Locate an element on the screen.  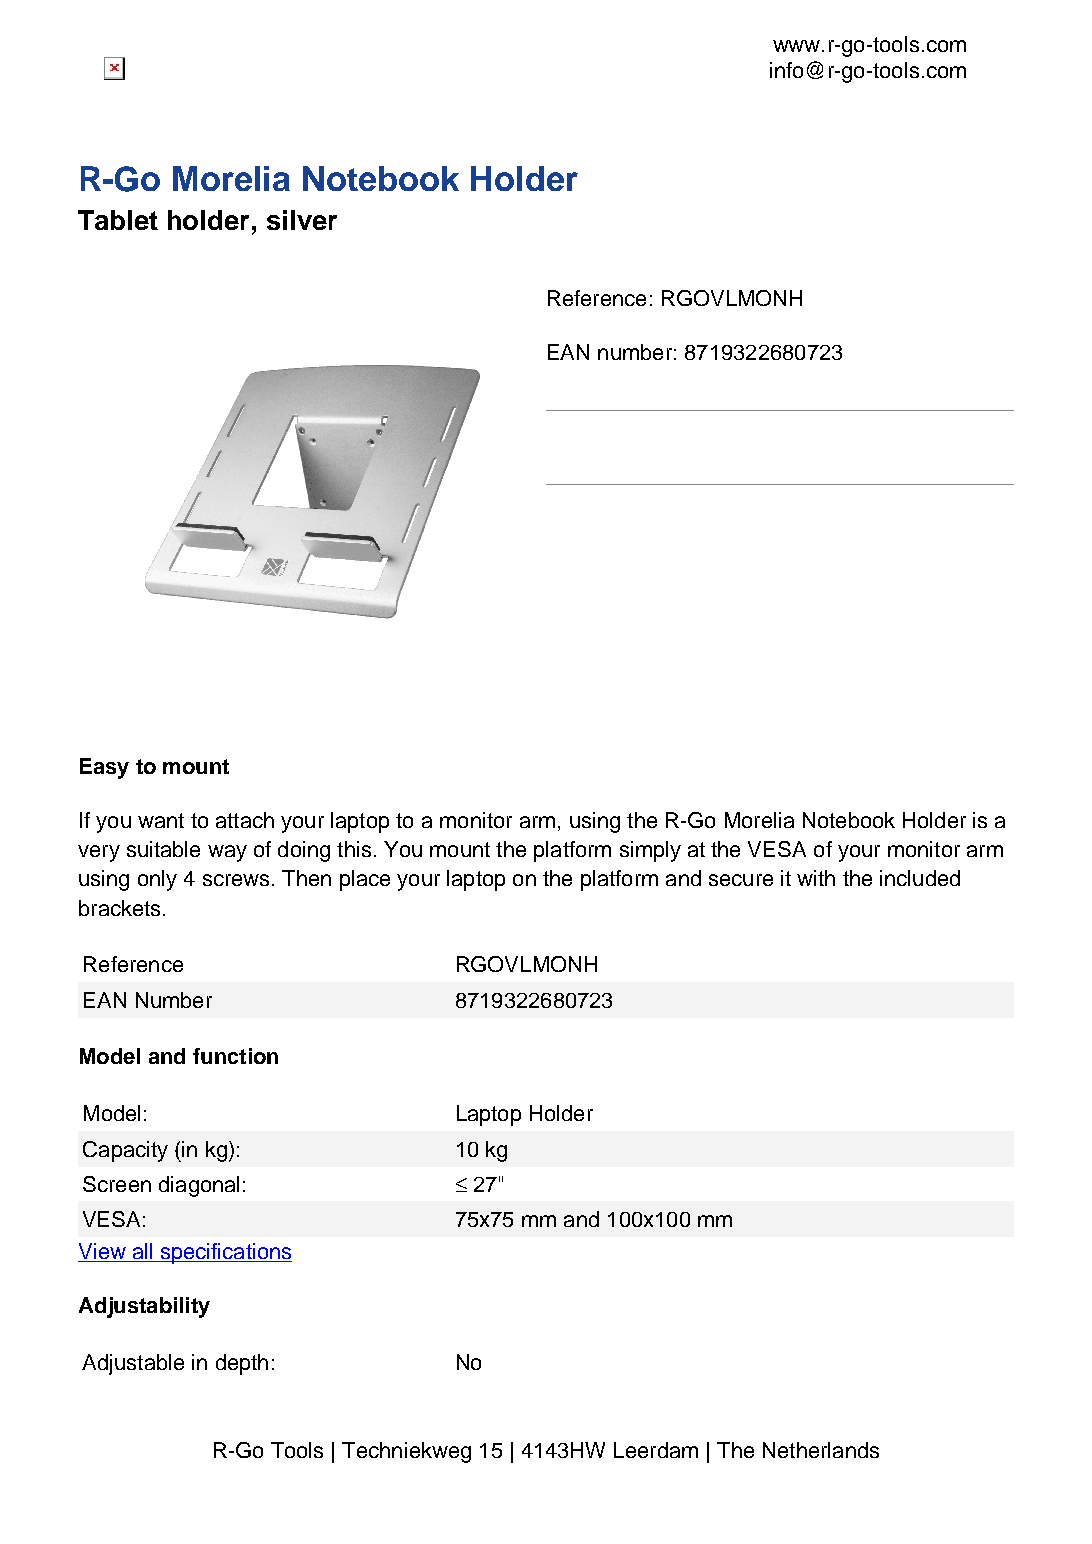
with is located at coordinates (816, 878).
